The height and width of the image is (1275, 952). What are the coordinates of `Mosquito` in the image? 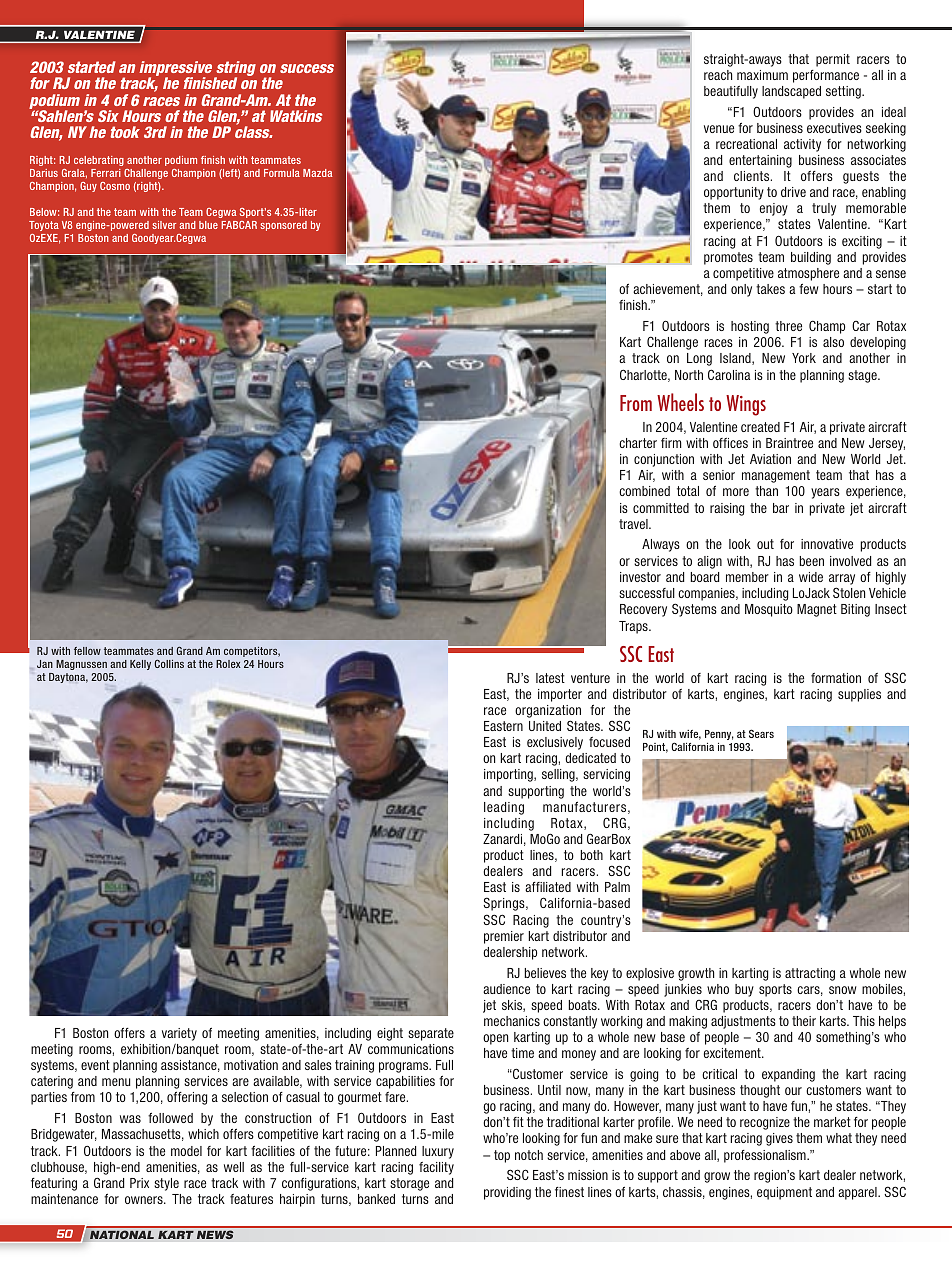 It's located at (769, 610).
